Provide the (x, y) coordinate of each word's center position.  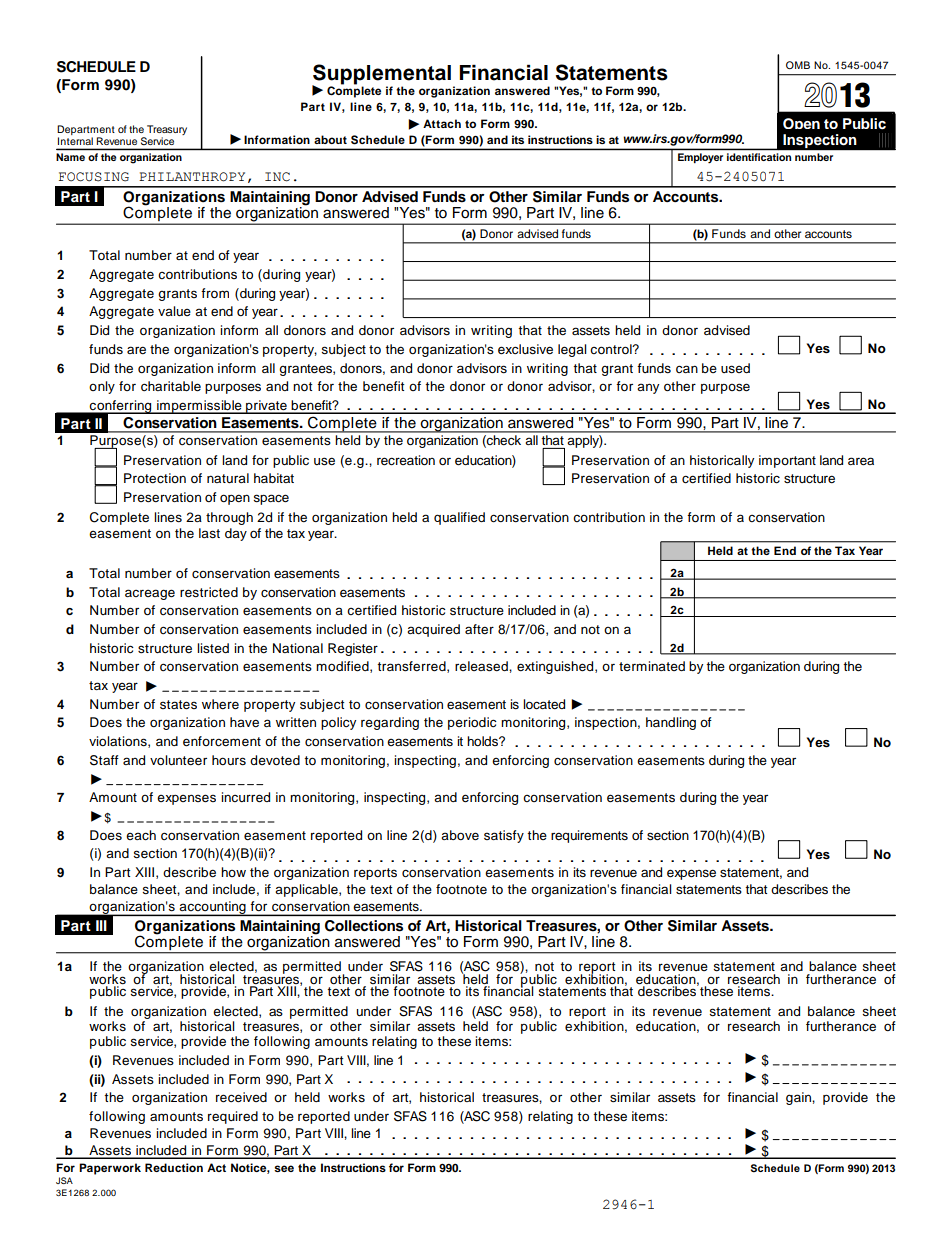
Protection (155, 478)
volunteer (178, 760)
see (284, 1168)
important (787, 461)
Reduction (174, 1167)
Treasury (167, 130)
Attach (442, 123)
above (460, 835)
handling (671, 723)
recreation (406, 460)
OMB (798, 65)
